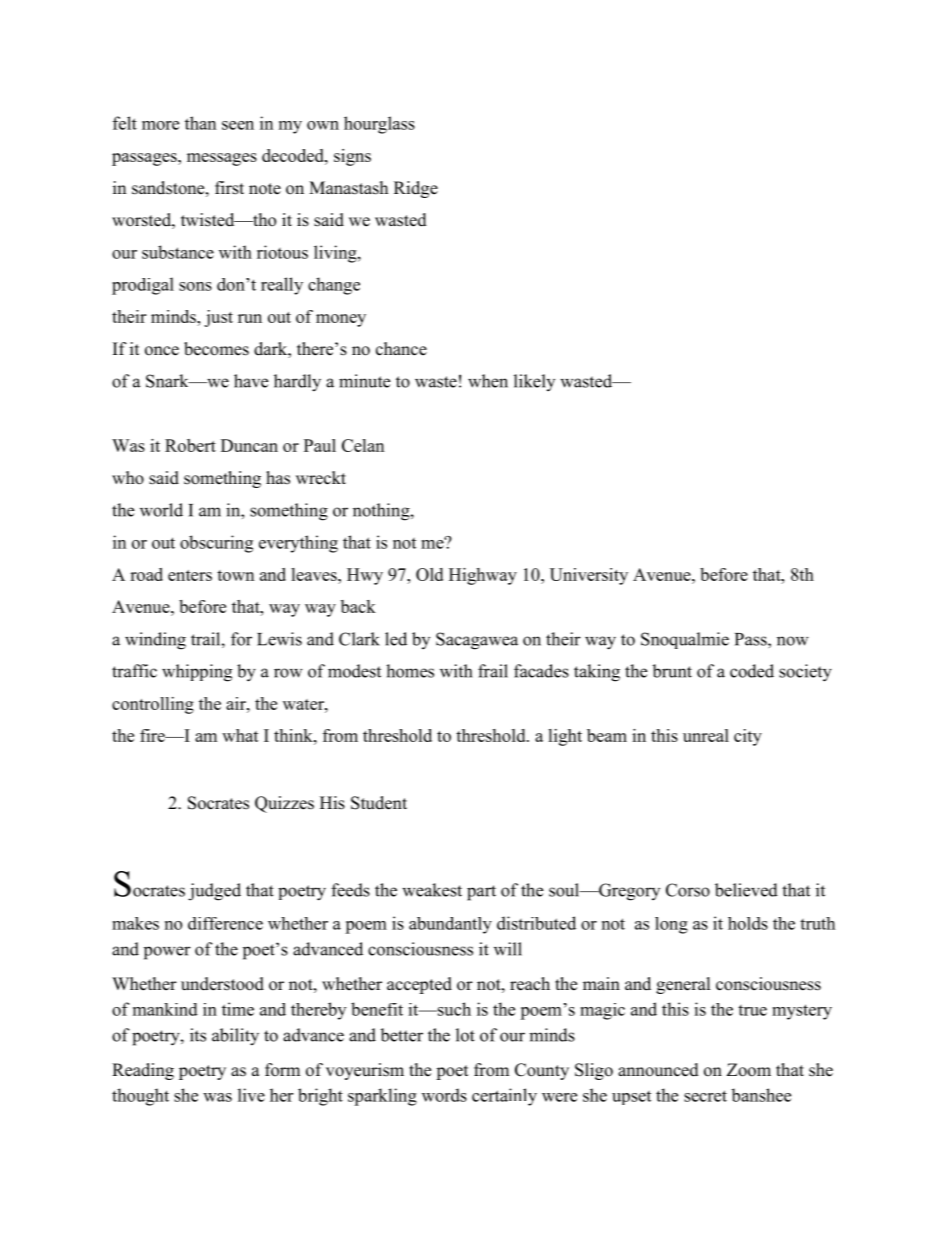 Image resolution: width=952 pixels, height=1233 pixels. I want to click on signs, so click(352, 157).
